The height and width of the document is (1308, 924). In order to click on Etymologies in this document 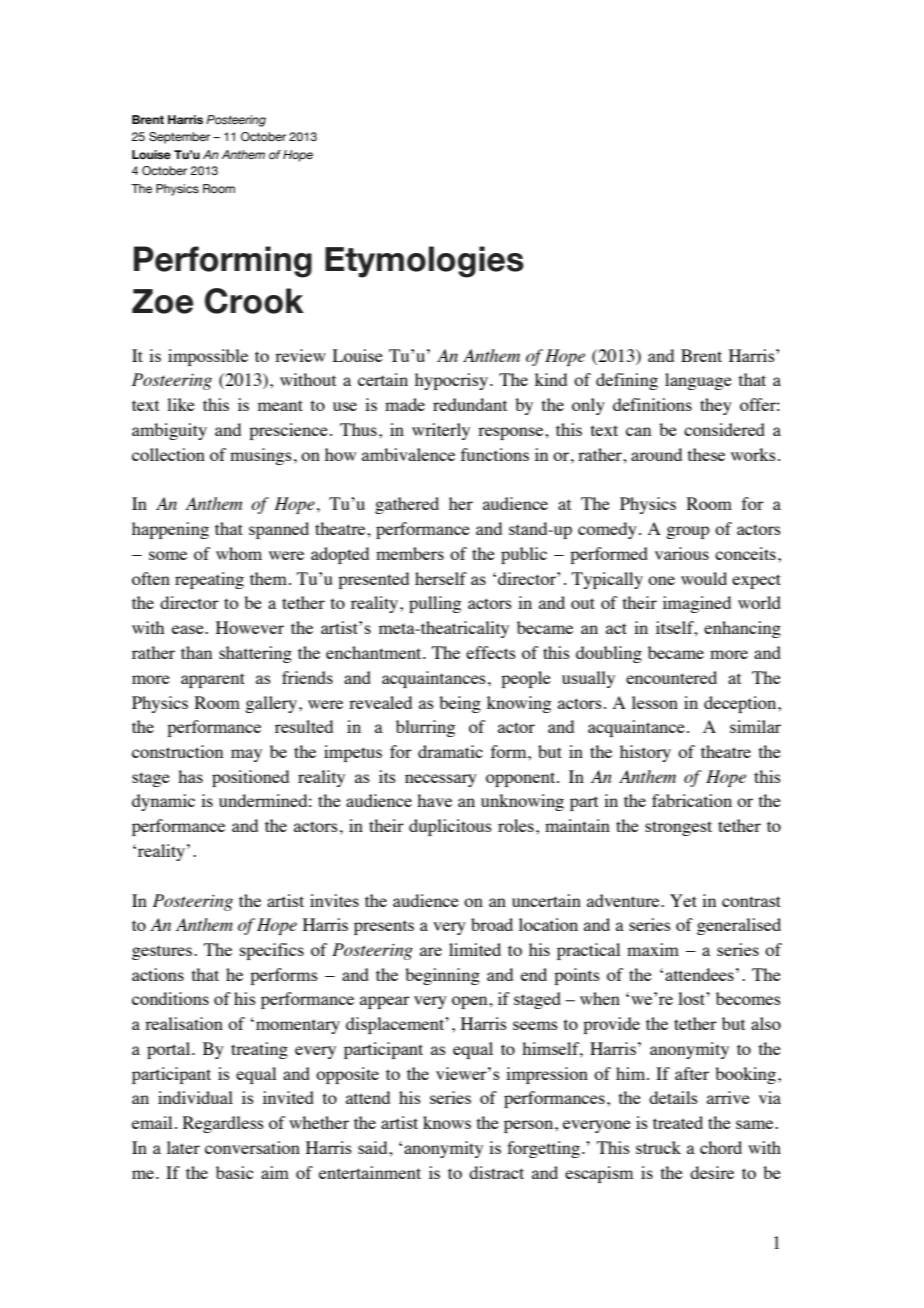, I will do `click(424, 262)`.
